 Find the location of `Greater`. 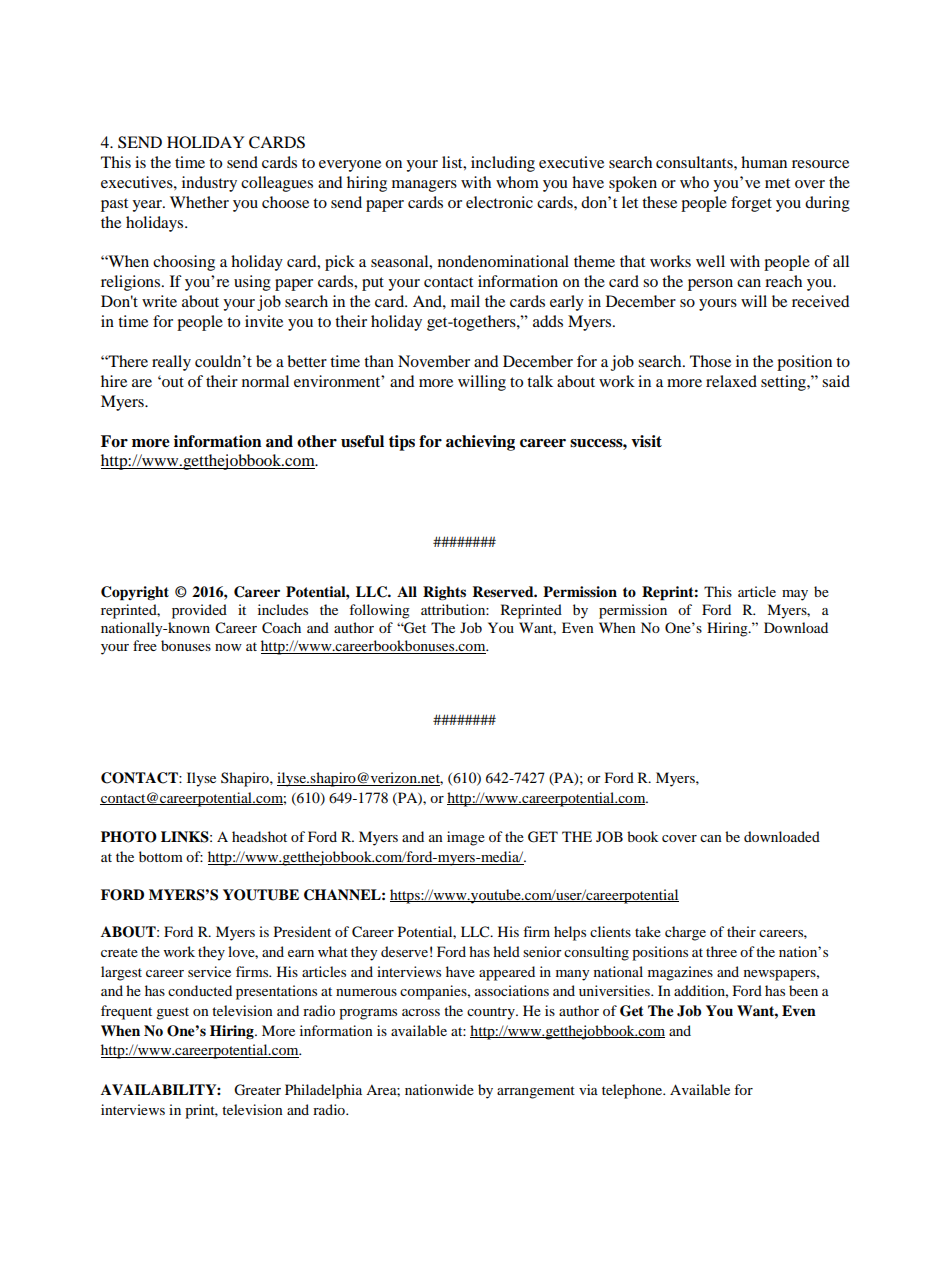

Greater is located at coordinates (257, 1090).
